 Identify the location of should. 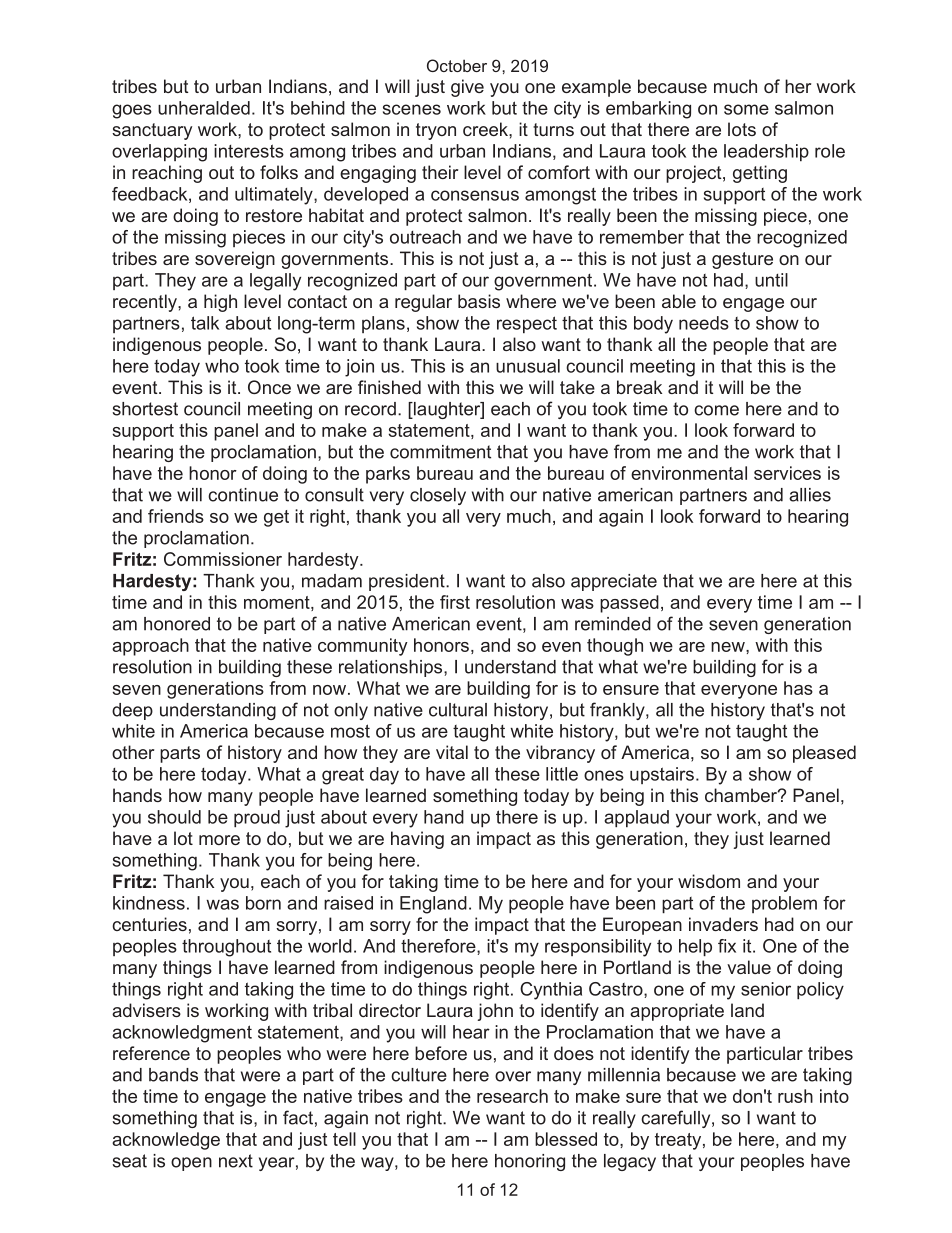
(174, 817).
